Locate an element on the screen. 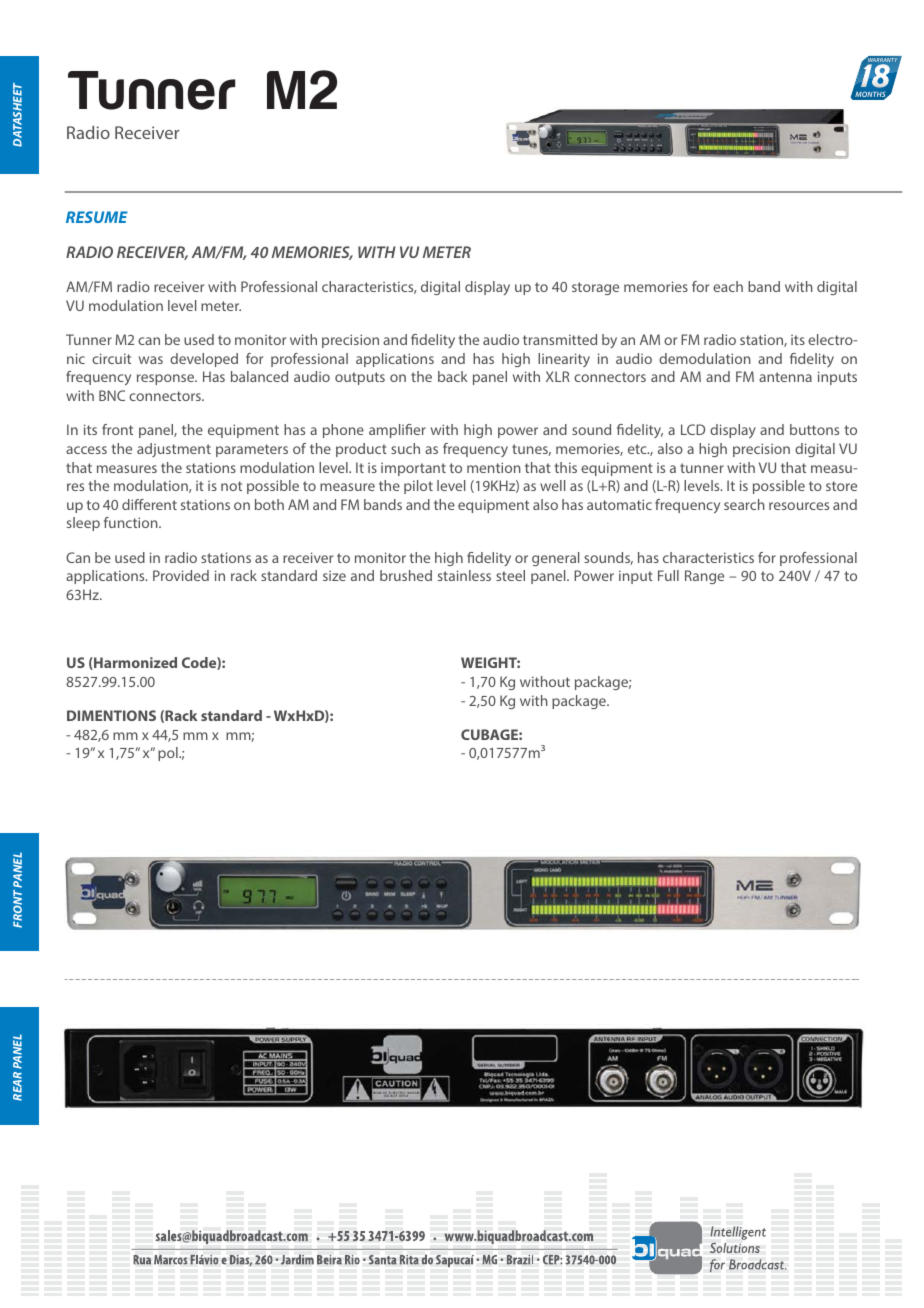  each is located at coordinates (728, 286).
